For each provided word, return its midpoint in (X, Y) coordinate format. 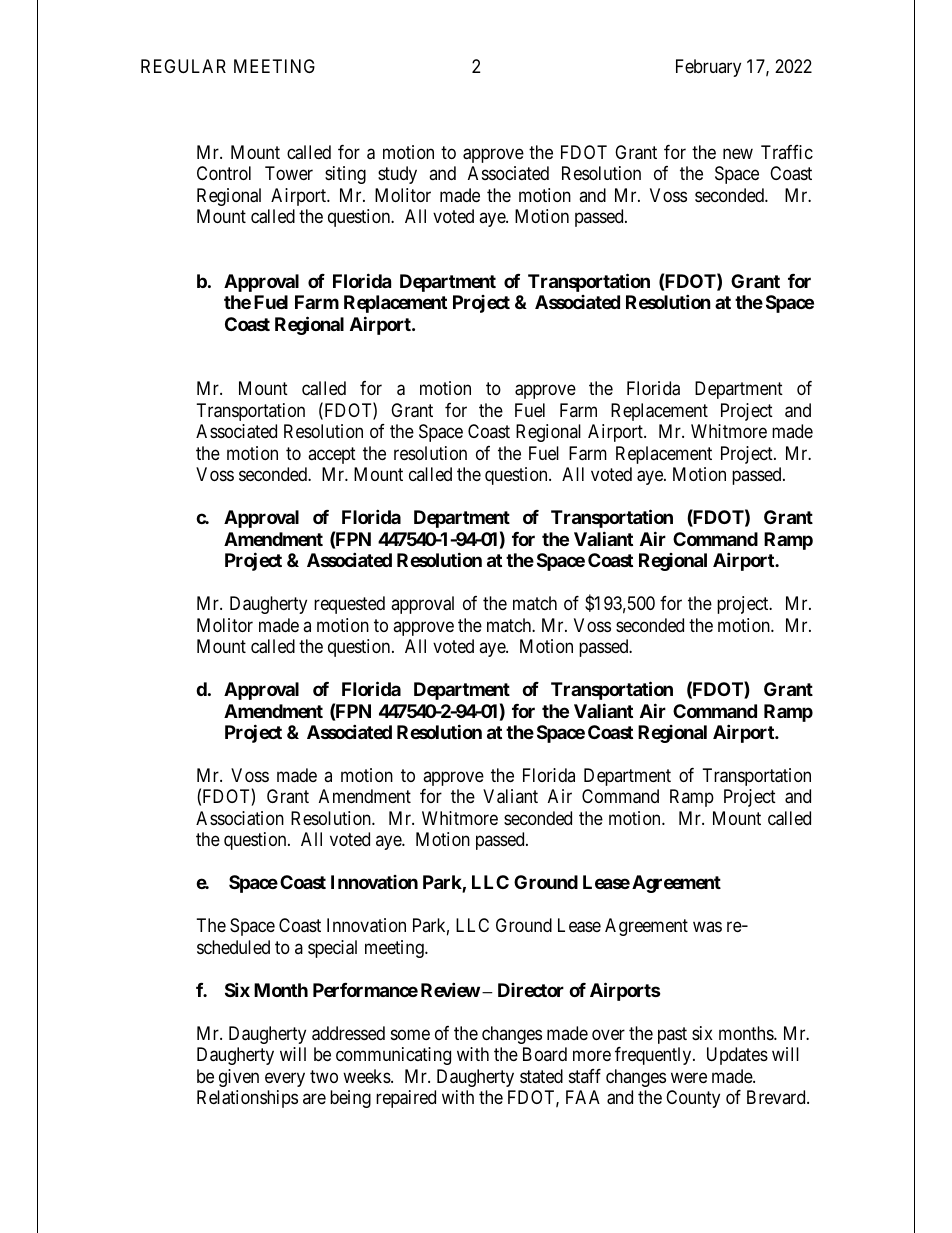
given (239, 1078)
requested (349, 605)
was (707, 927)
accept (332, 455)
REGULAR (183, 66)
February (708, 68)
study (397, 175)
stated (541, 1076)
